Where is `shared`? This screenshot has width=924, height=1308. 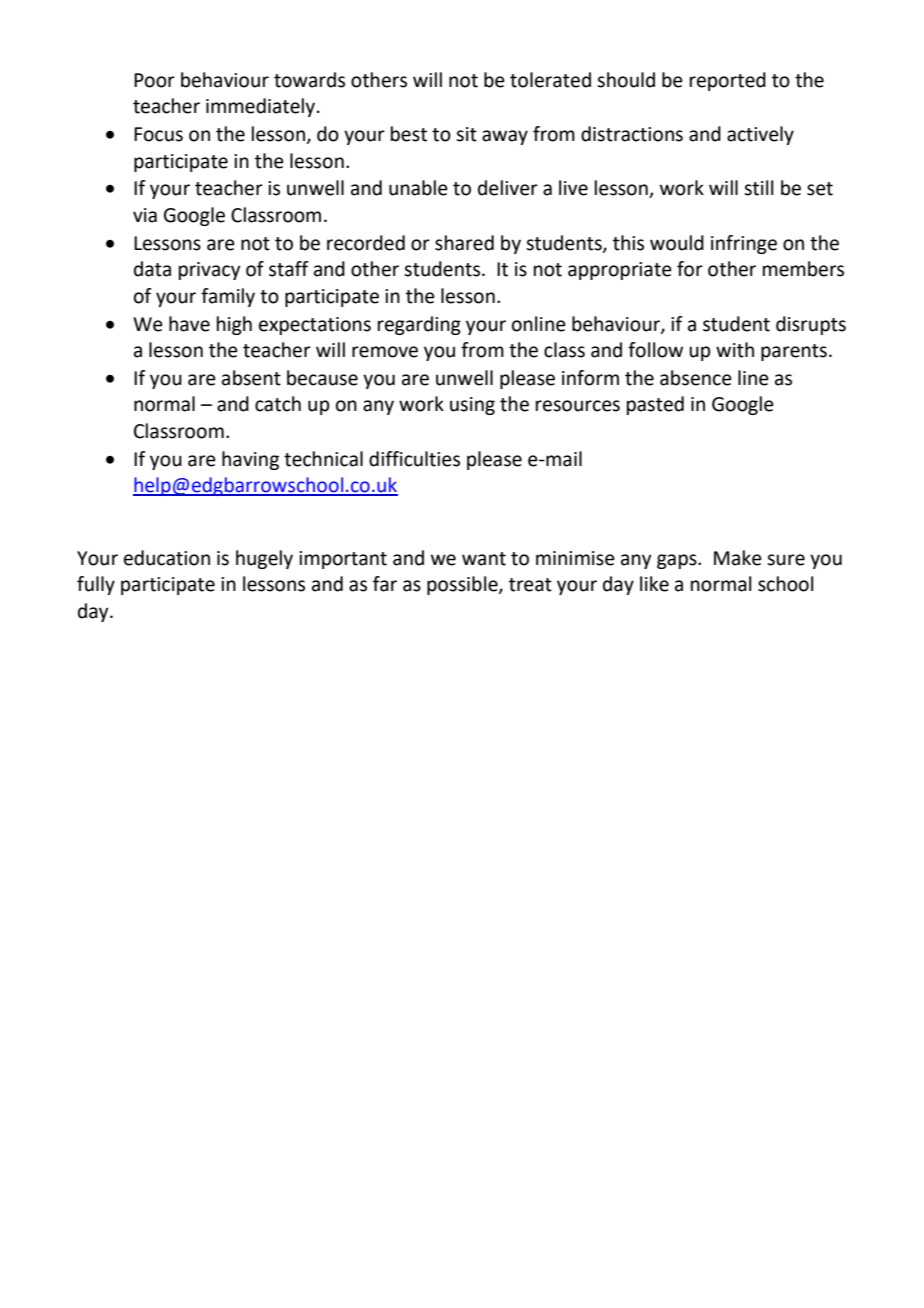
shared is located at coordinates (464, 243).
